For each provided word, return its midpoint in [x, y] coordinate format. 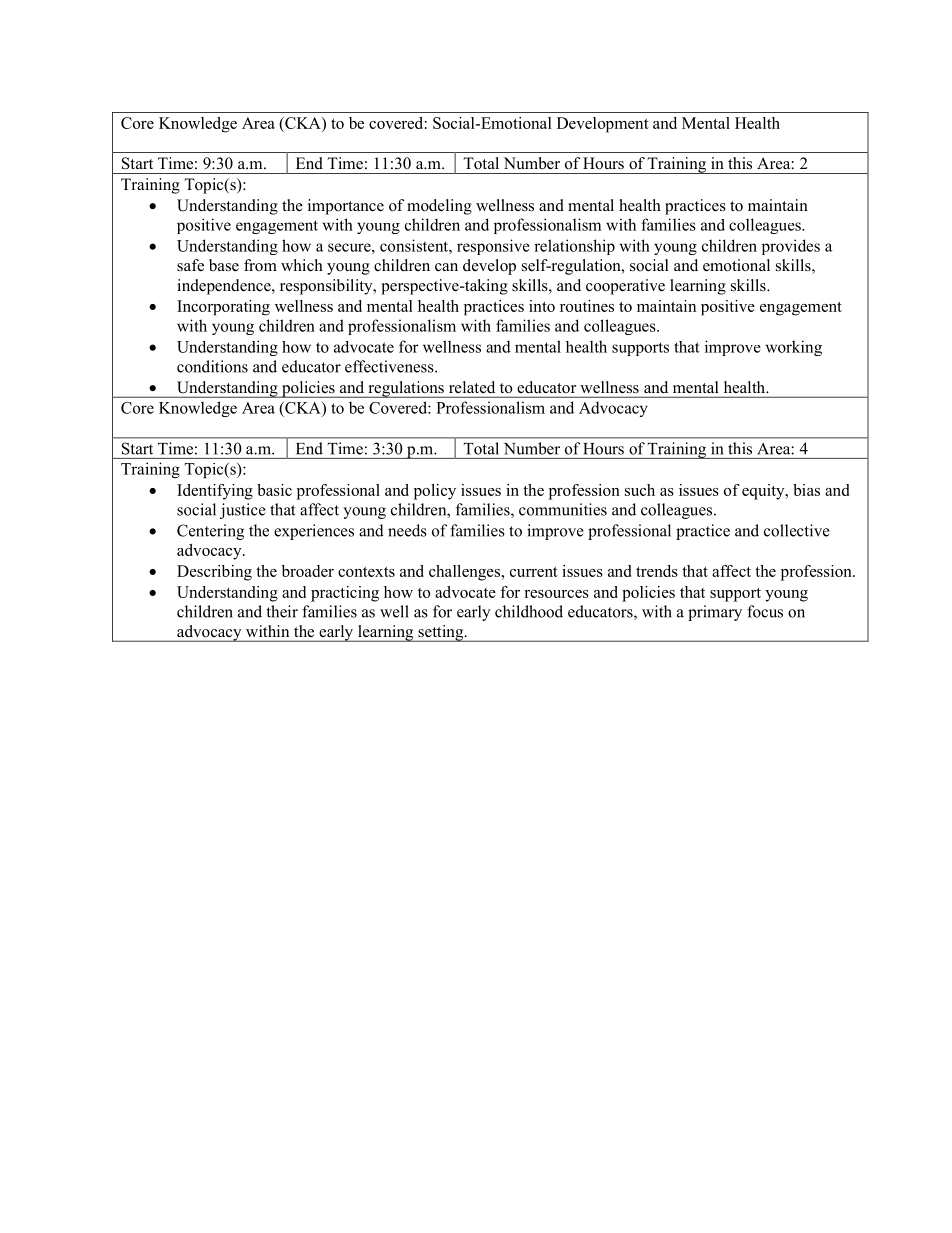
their [282, 611]
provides [791, 247]
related [472, 387]
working [794, 348]
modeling [439, 207]
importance [346, 207]
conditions [212, 366]
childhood [529, 611]
